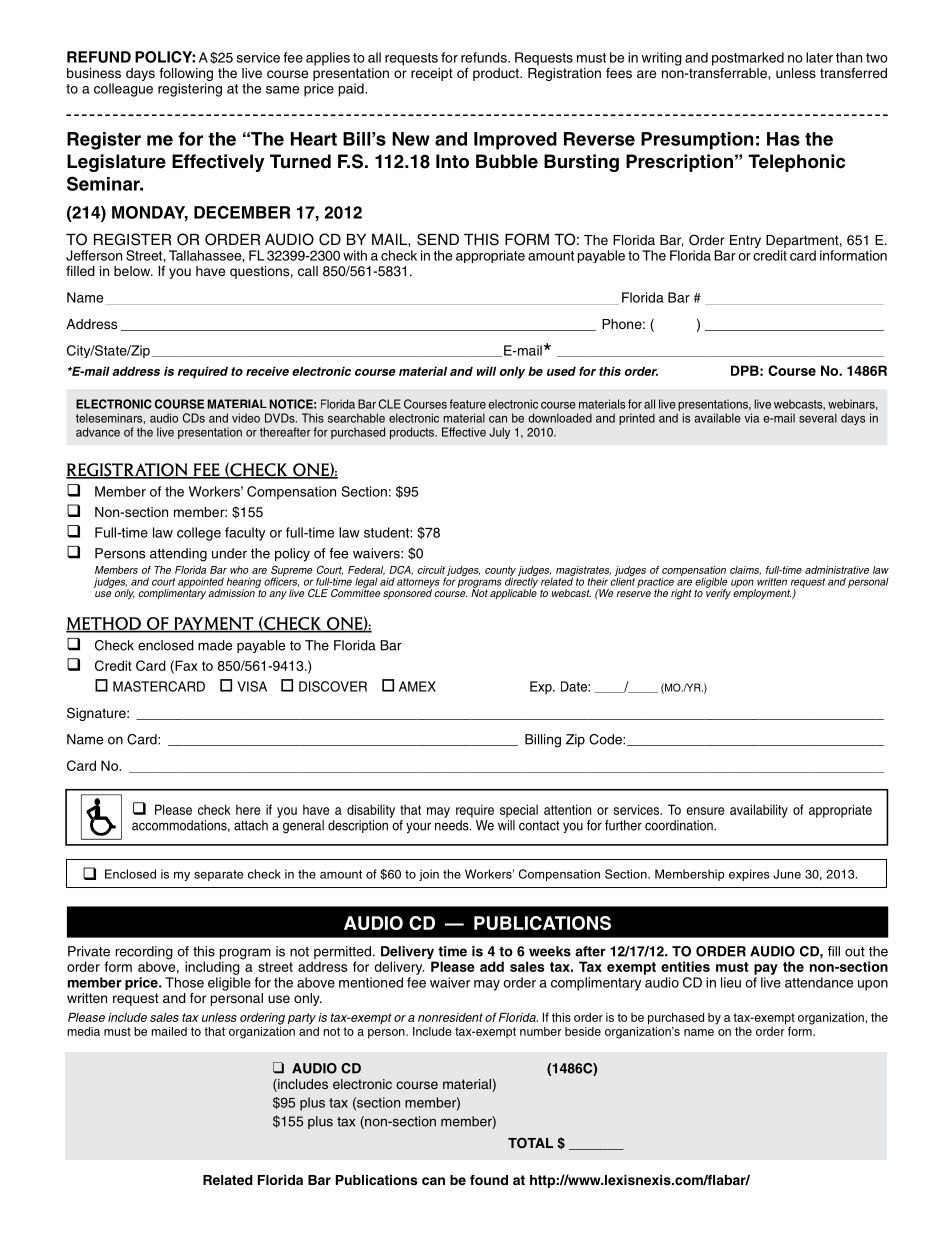 The width and height of the screenshot is (952, 1233). Describe the element at coordinates (819, 982) in the screenshot. I see `attendance` at that location.
